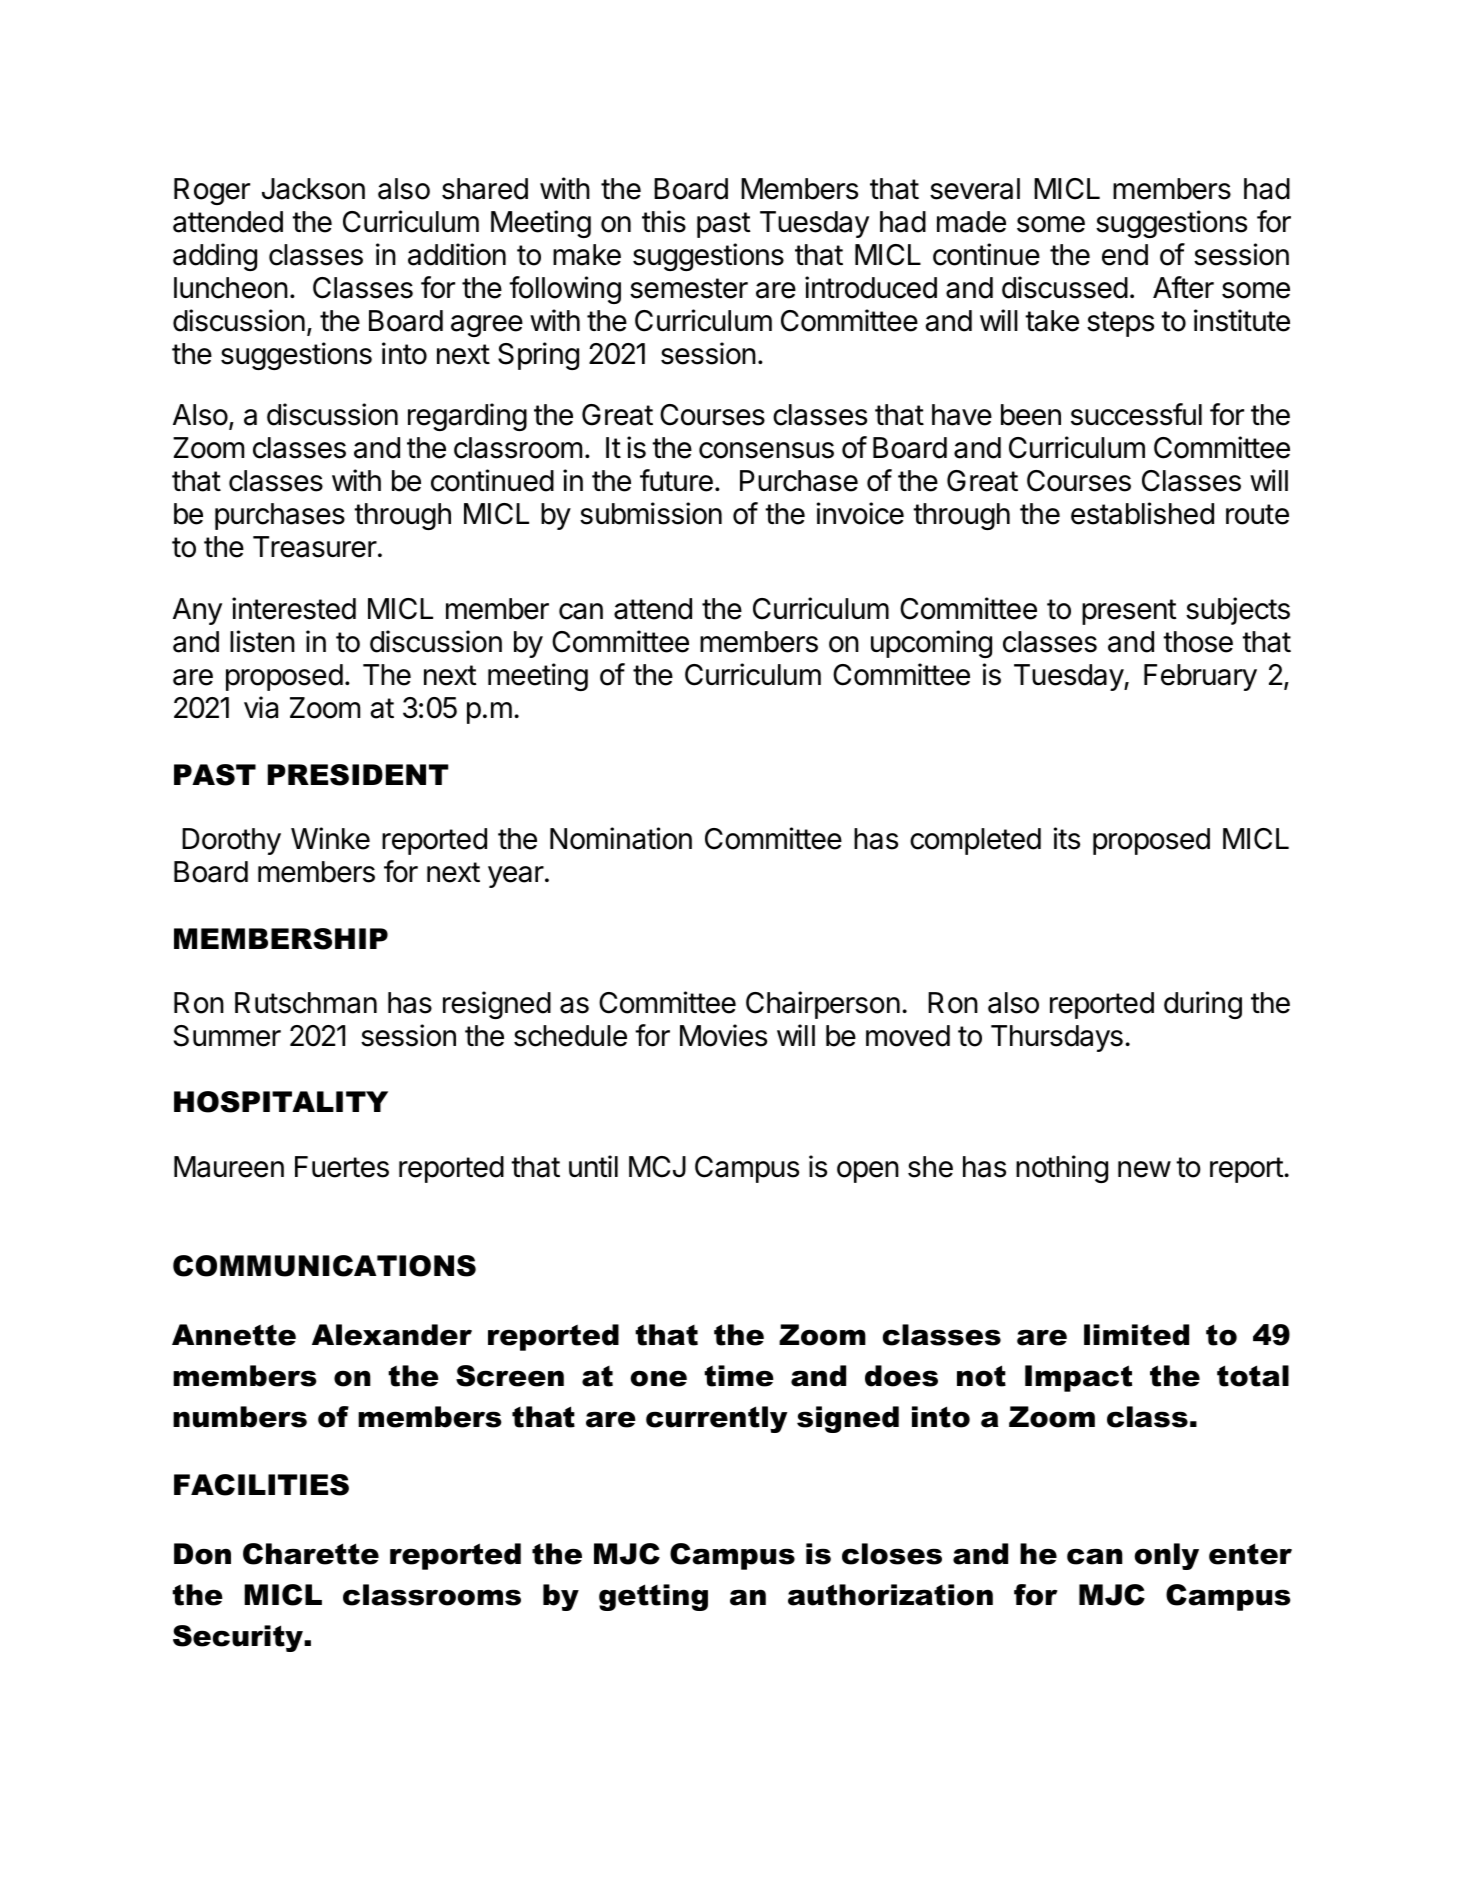 The height and width of the image is (1894, 1463). Describe the element at coordinates (315, 547) in the image. I see `Treasurer` at that location.
